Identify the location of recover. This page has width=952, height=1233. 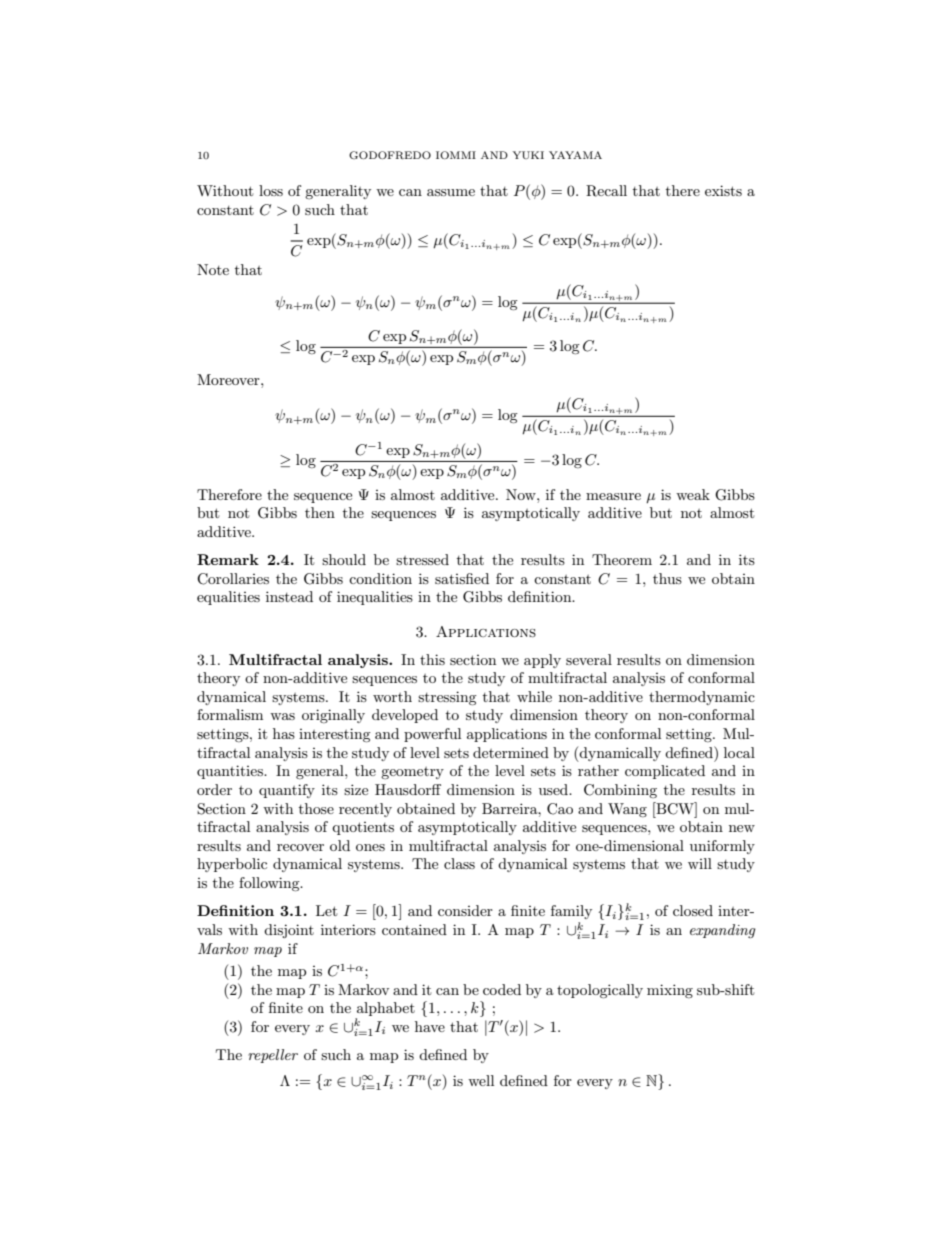
(300, 847).
